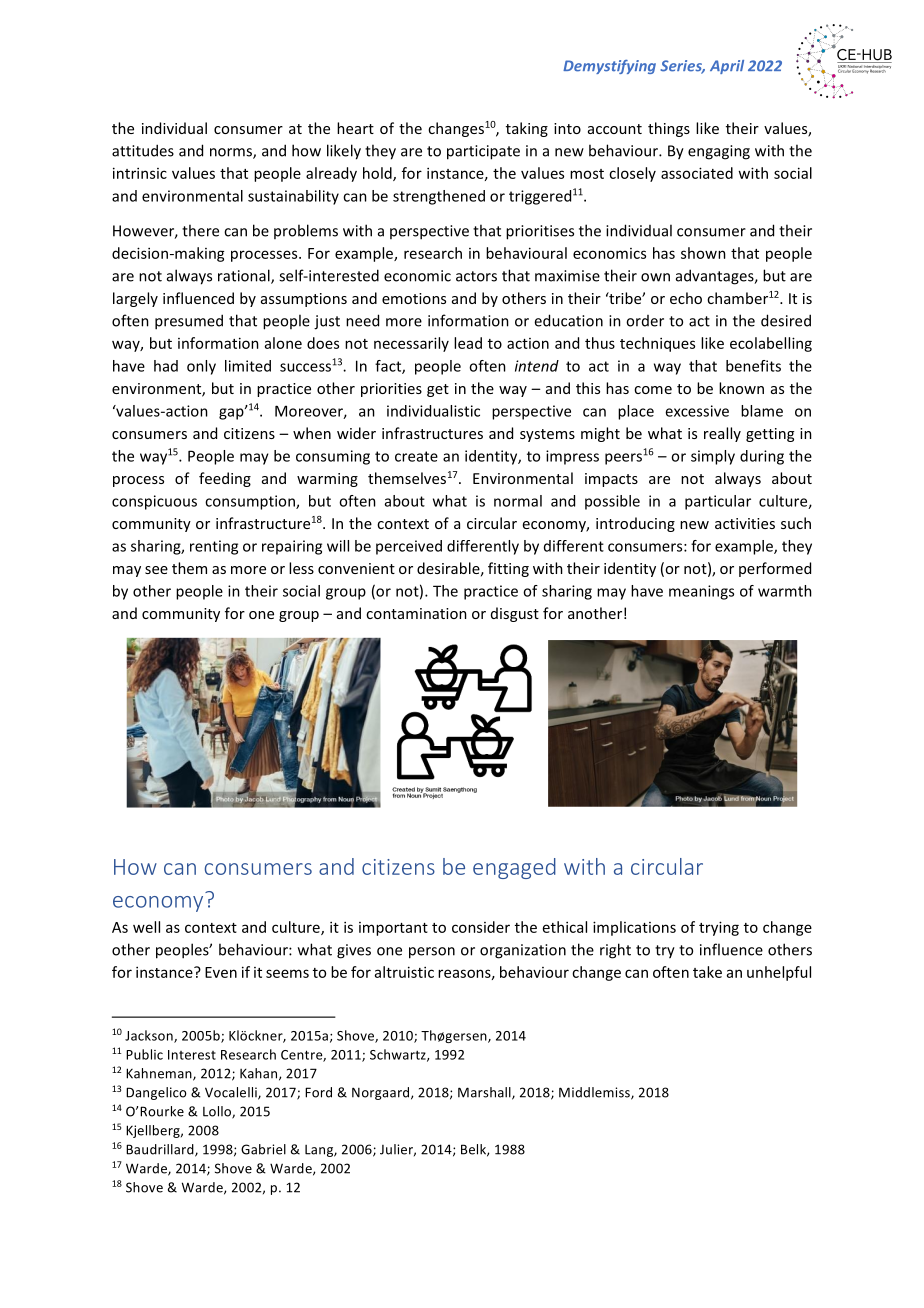 This document has height=1308, width=924. I want to click on April, so click(727, 67).
